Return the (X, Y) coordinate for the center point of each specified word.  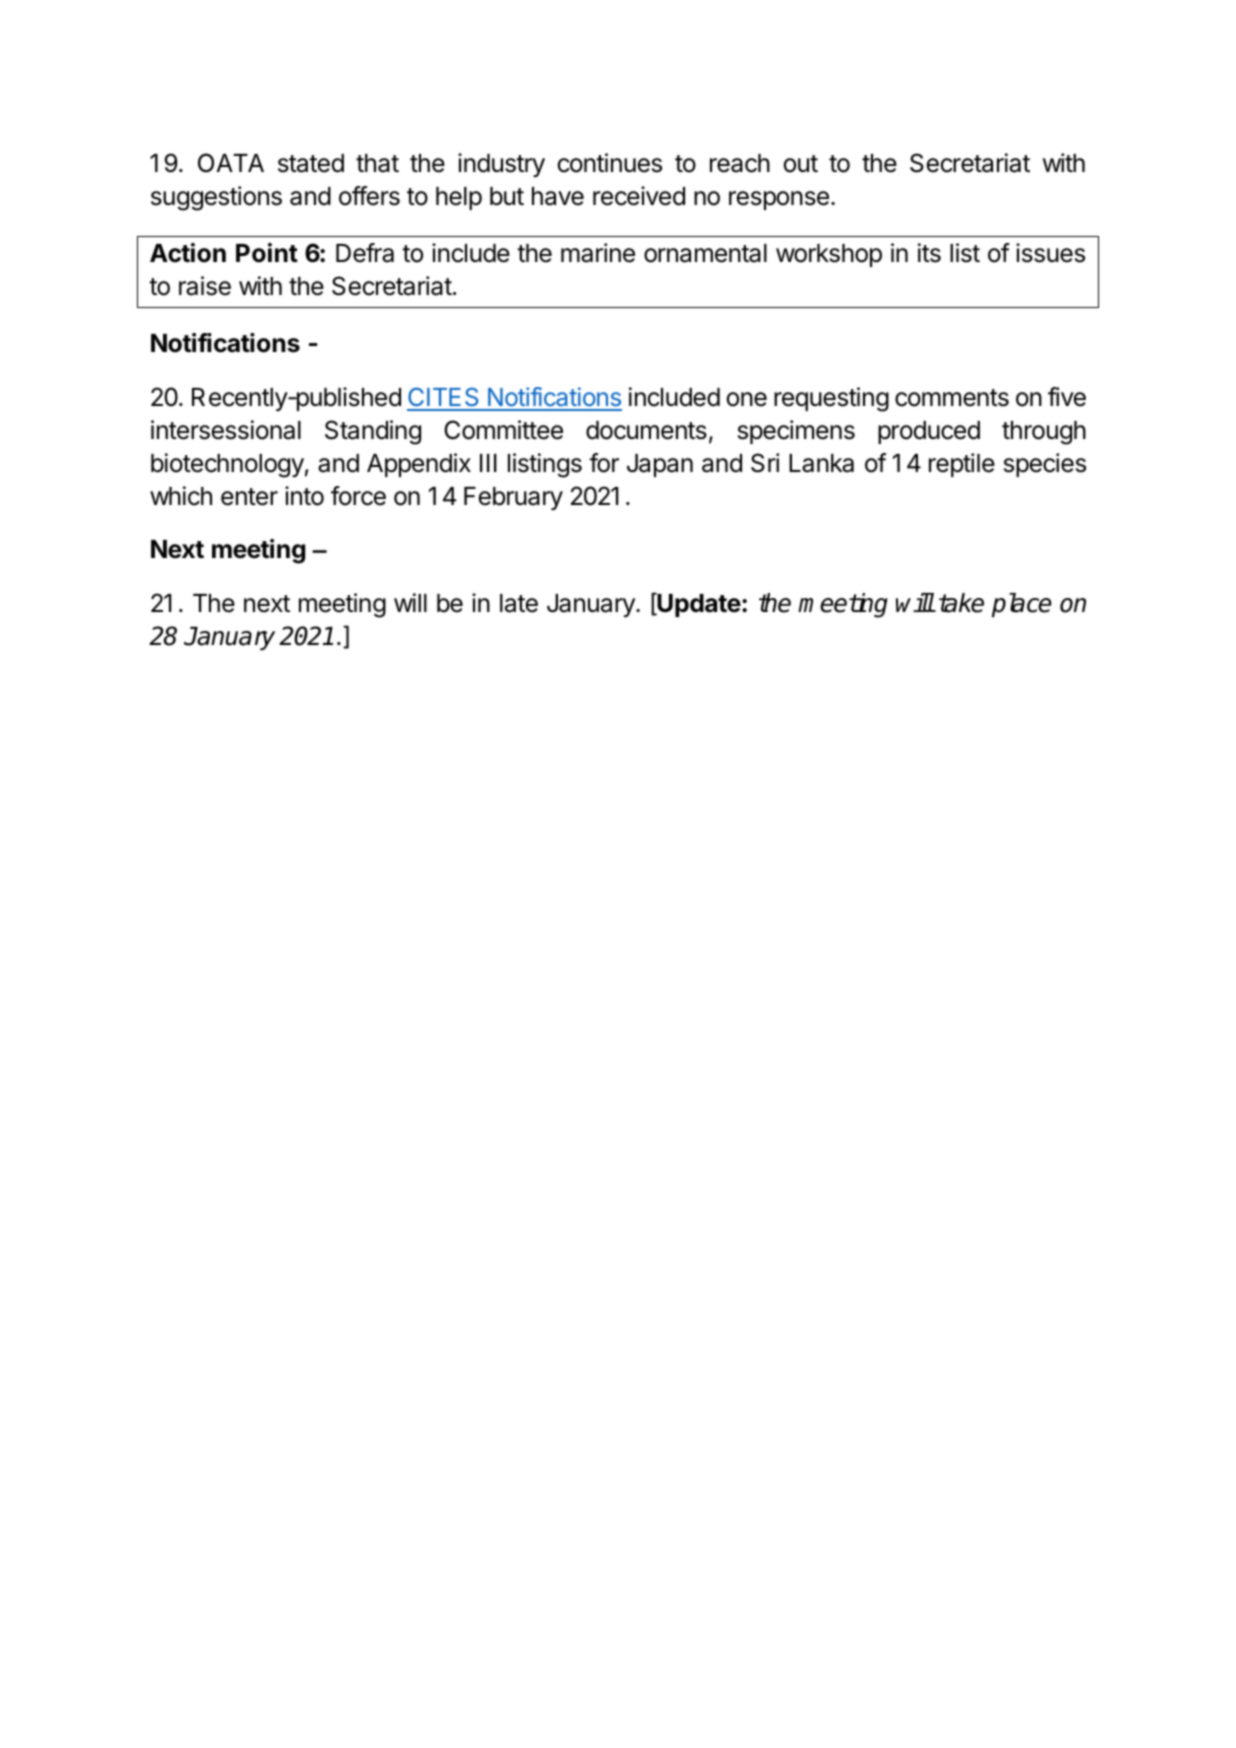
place (1021, 605)
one (747, 399)
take (961, 603)
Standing (373, 432)
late (519, 603)
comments (952, 398)
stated (311, 163)
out (801, 164)
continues (610, 163)
